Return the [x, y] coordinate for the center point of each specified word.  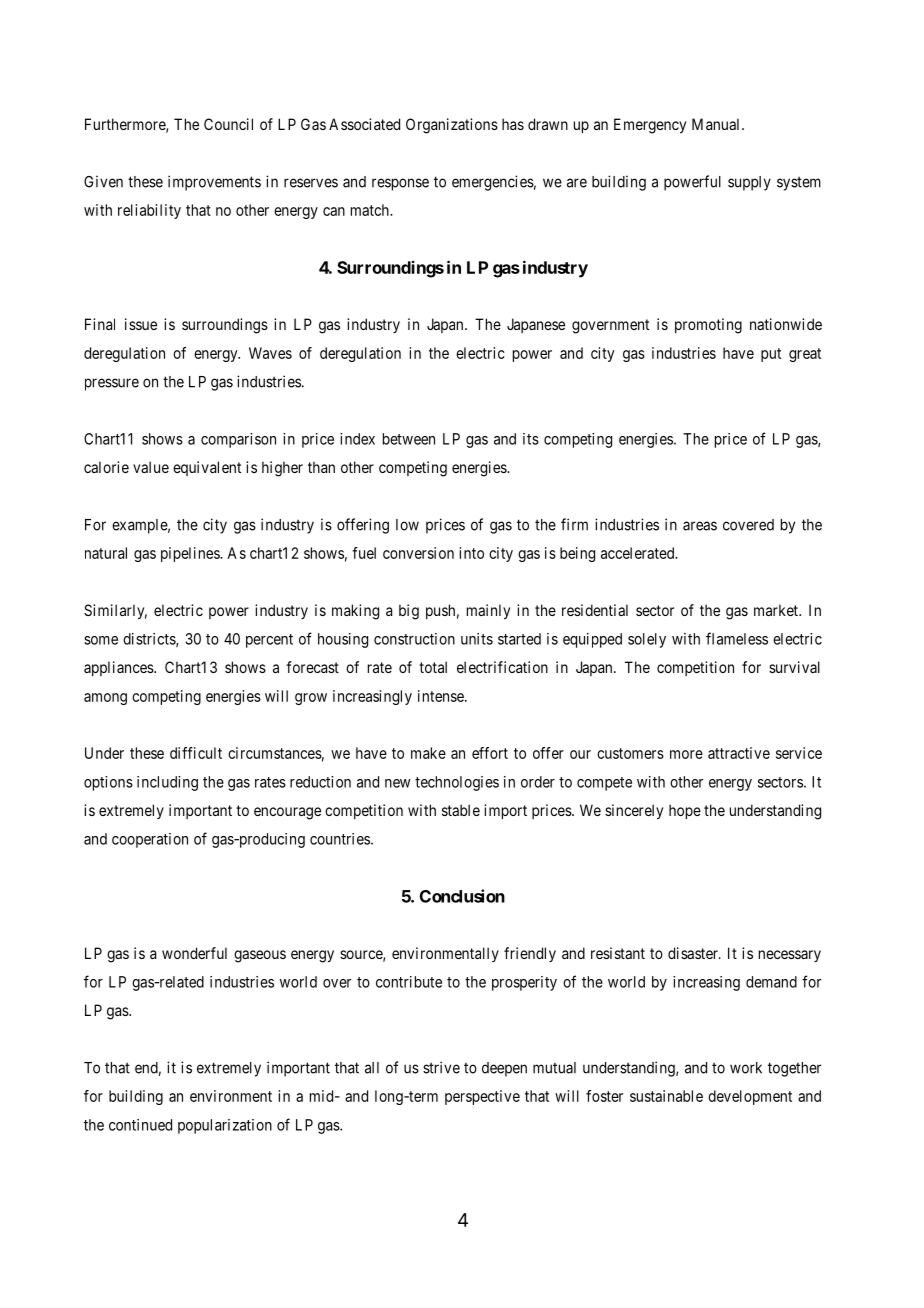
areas [700, 526]
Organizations [452, 126]
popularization [225, 1126]
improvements [214, 183]
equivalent [207, 468]
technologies [457, 783]
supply [749, 183]
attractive [739, 753]
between [409, 439]
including [167, 783]
